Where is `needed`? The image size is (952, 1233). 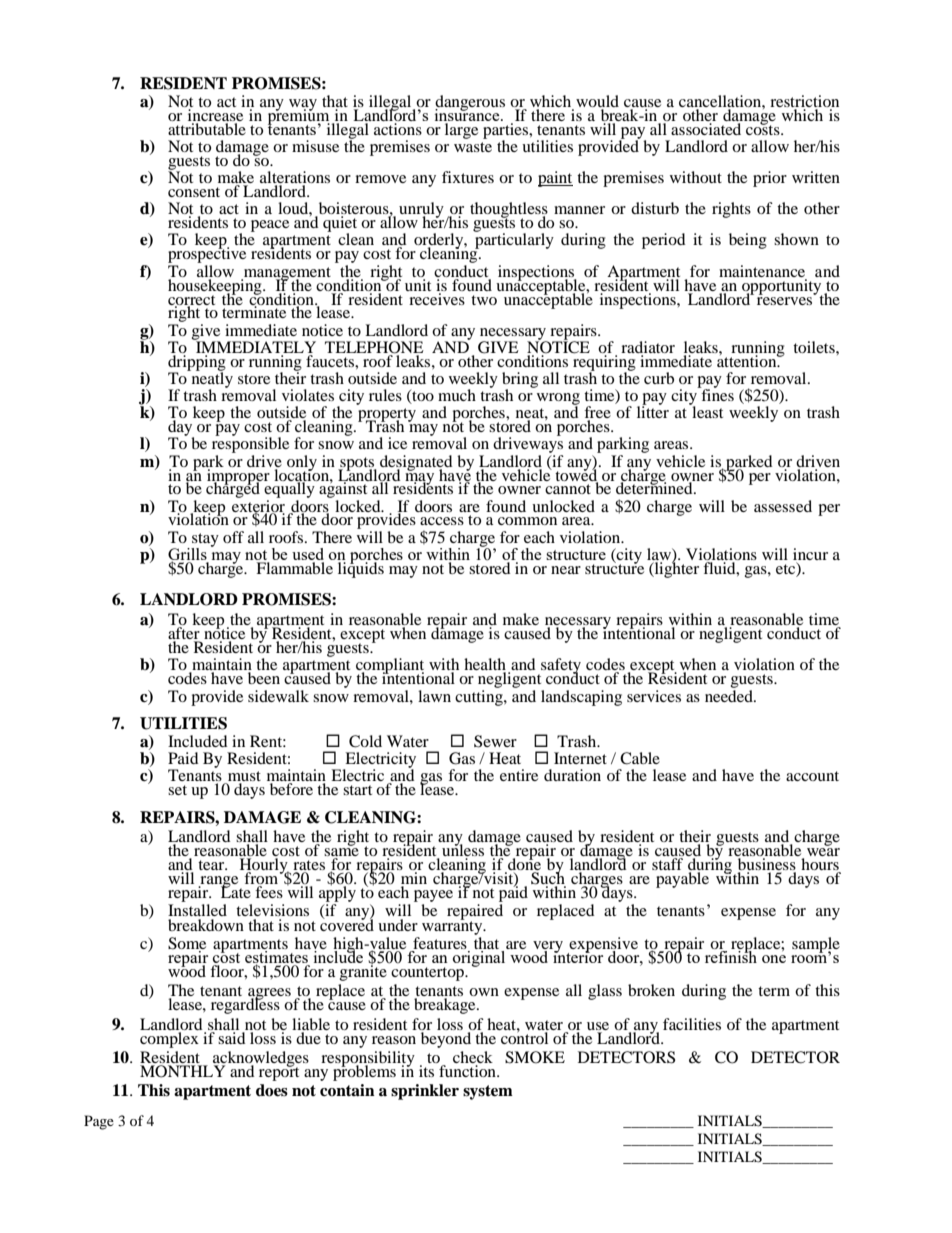 needed is located at coordinates (730, 694).
